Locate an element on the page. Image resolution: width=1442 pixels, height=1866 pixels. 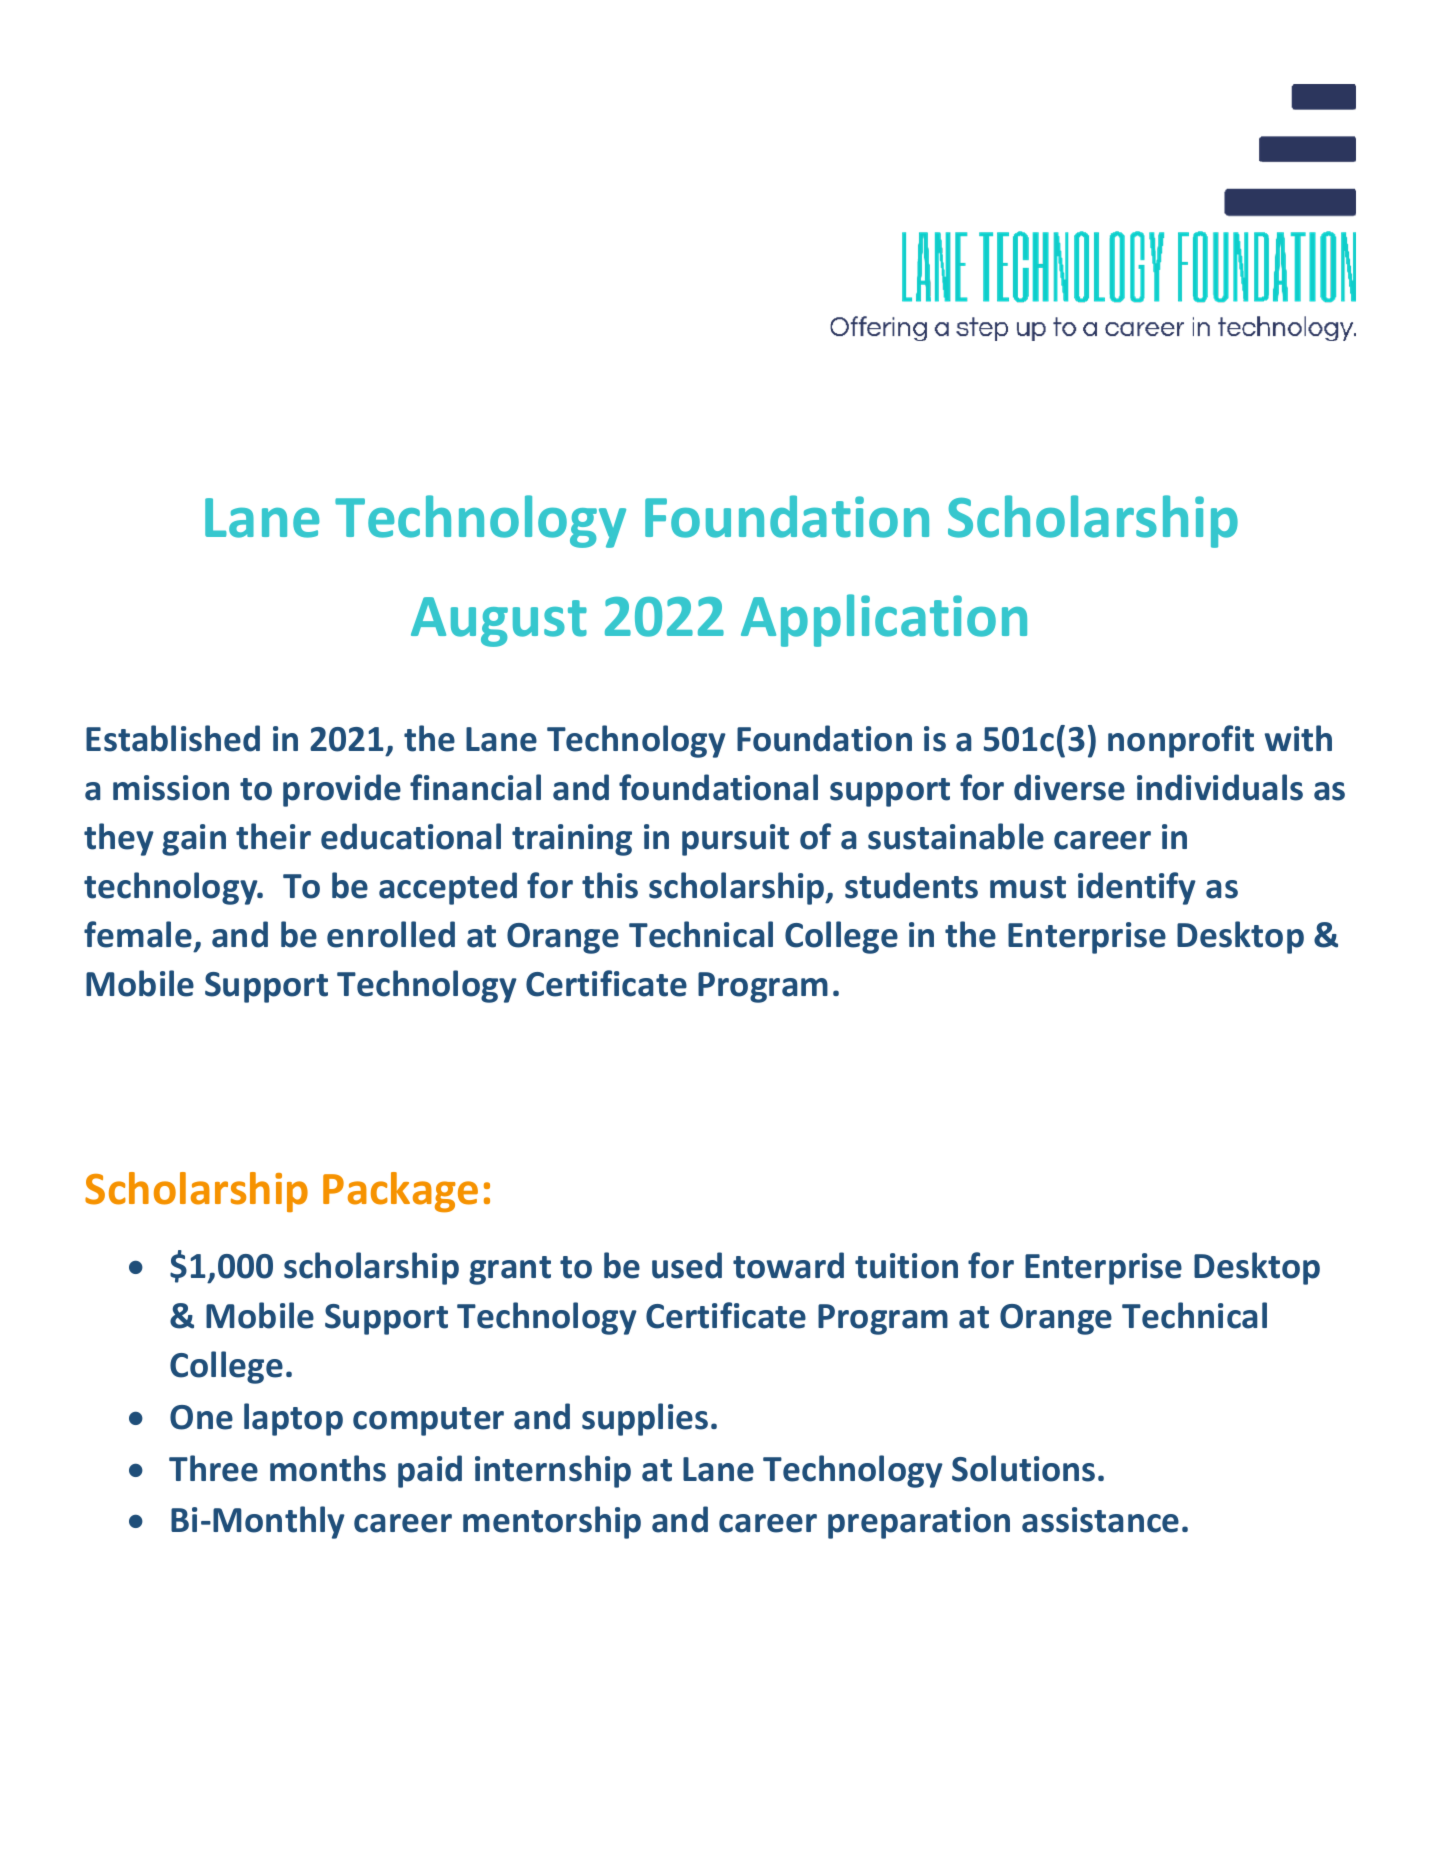
used is located at coordinates (687, 1265).
